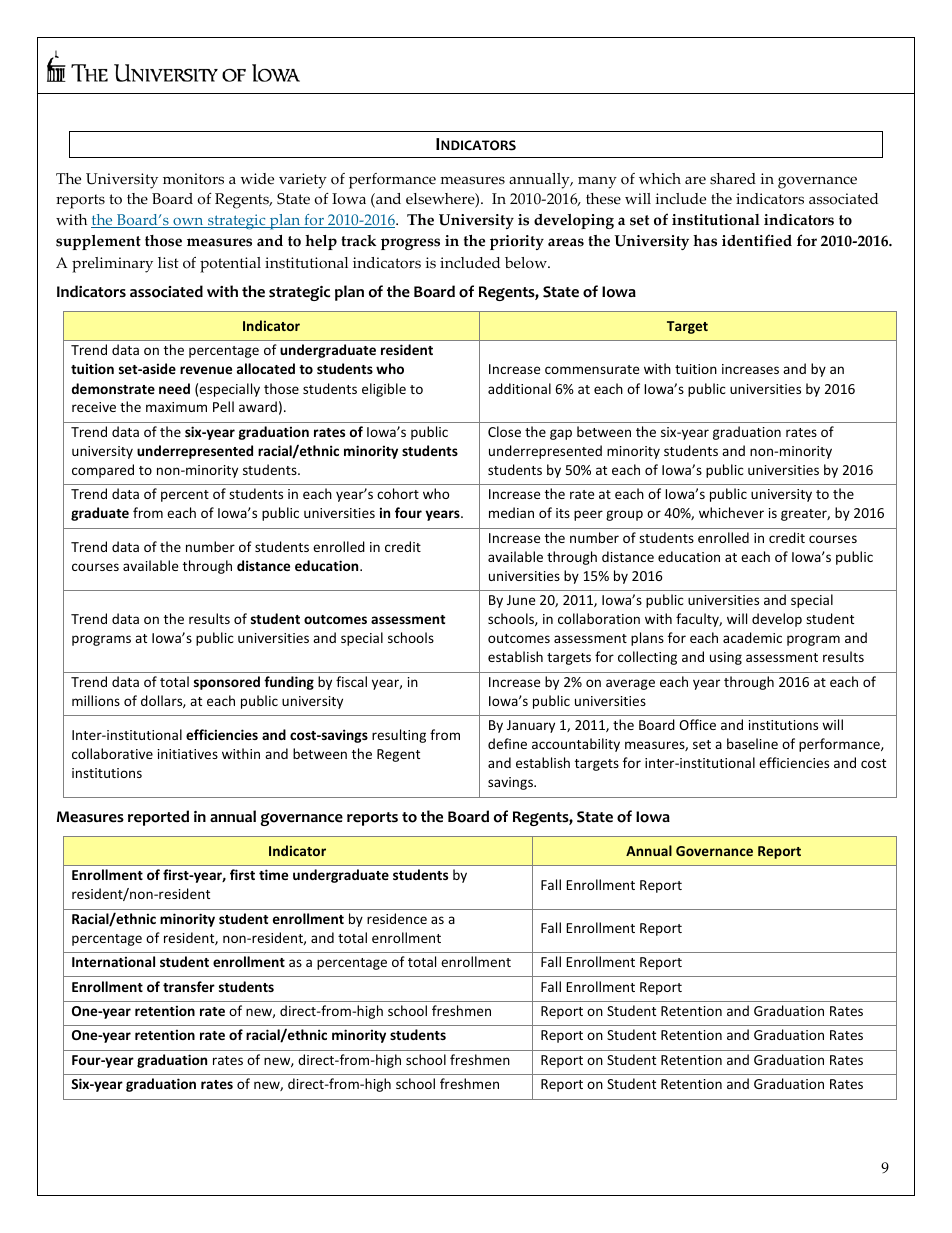 The image size is (952, 1233). Describe the element at coordinates (521, 600) in the page. I see `June` at that location.
